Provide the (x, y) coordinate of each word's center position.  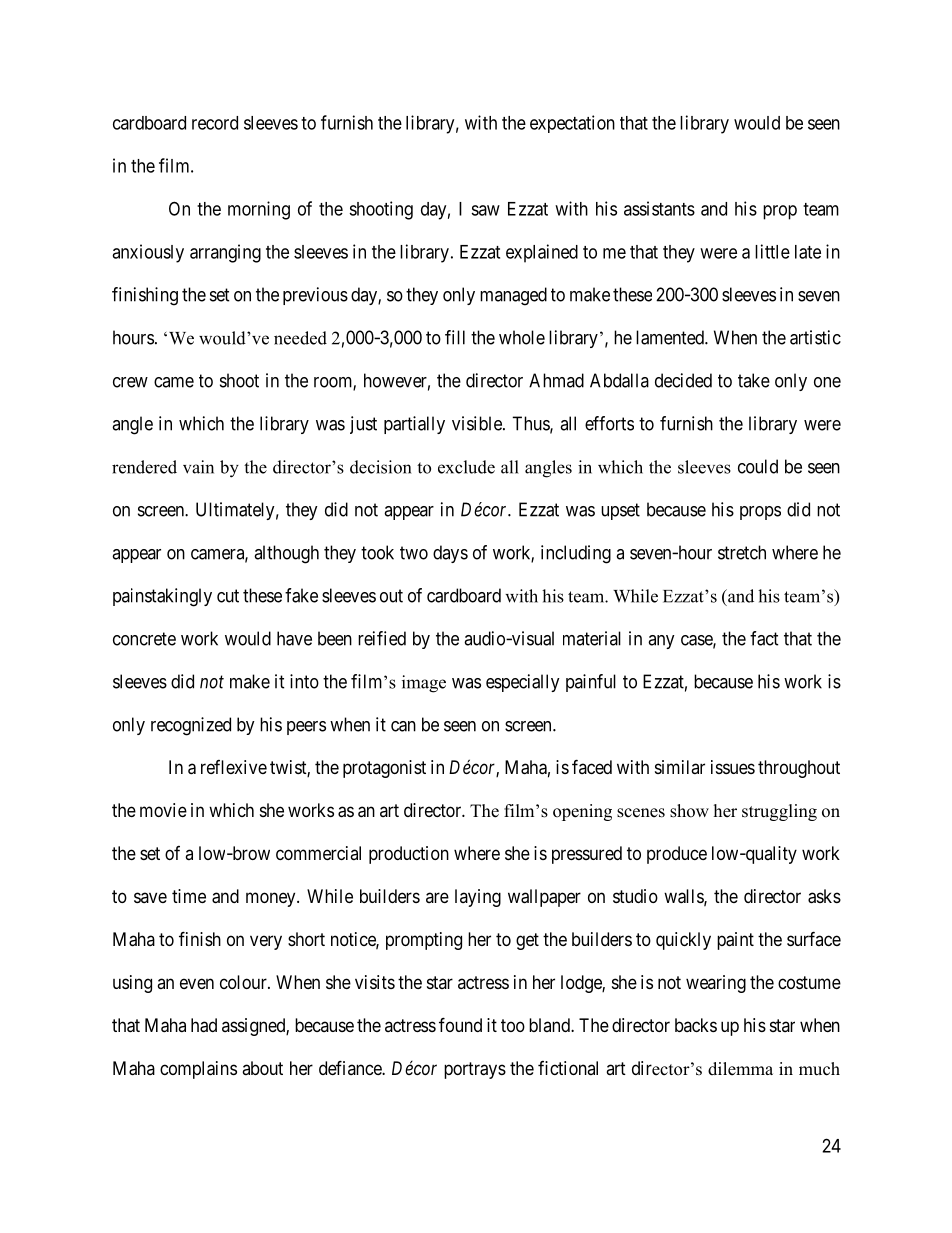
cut (228, 596)
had (204, 1025)
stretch (742, 552)
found (460, 1024)
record (215, 123)
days (450, 554)
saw (485, 210)
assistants (659, 208)
